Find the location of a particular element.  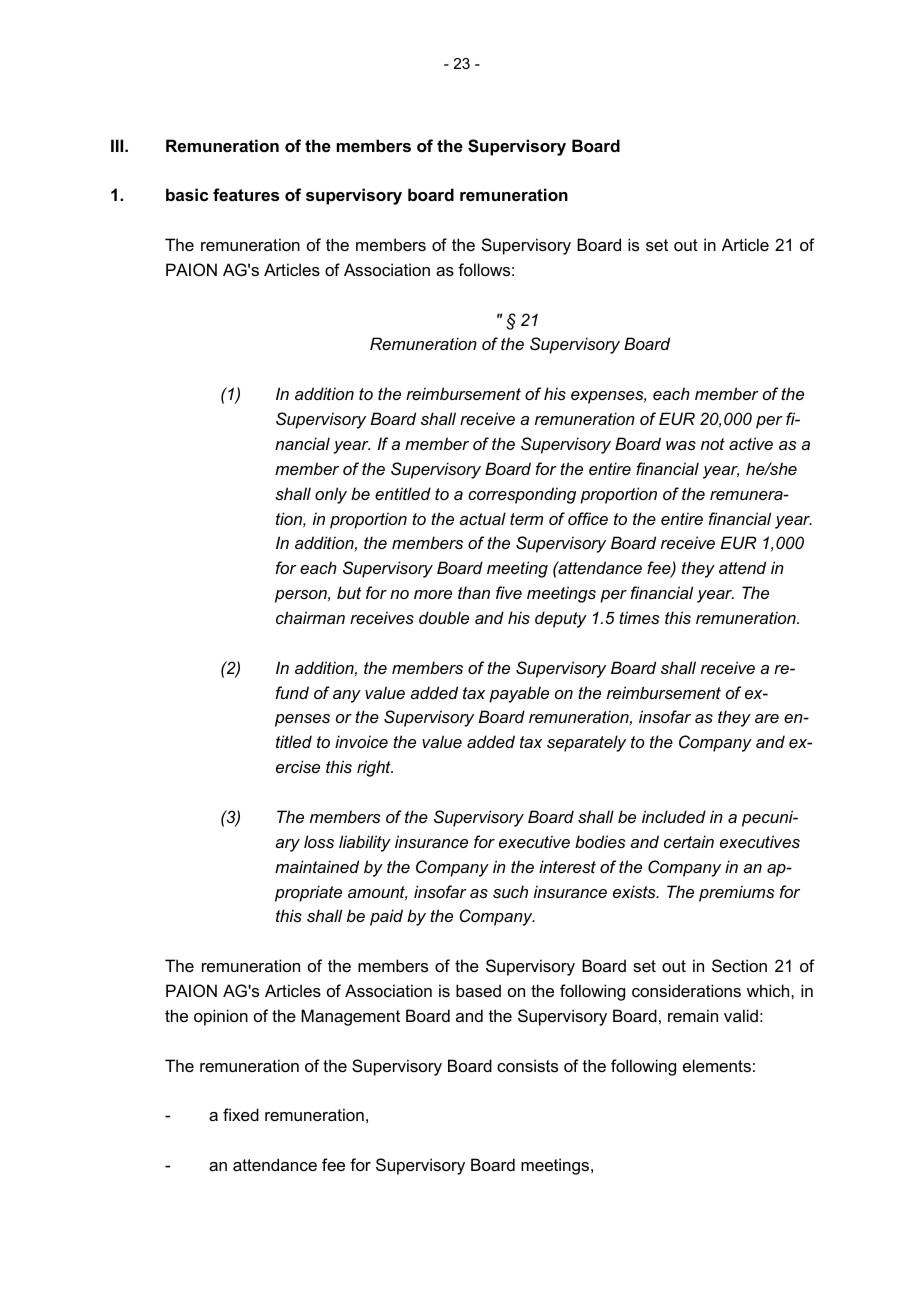

maintained is located at coordinates (317, 866).
